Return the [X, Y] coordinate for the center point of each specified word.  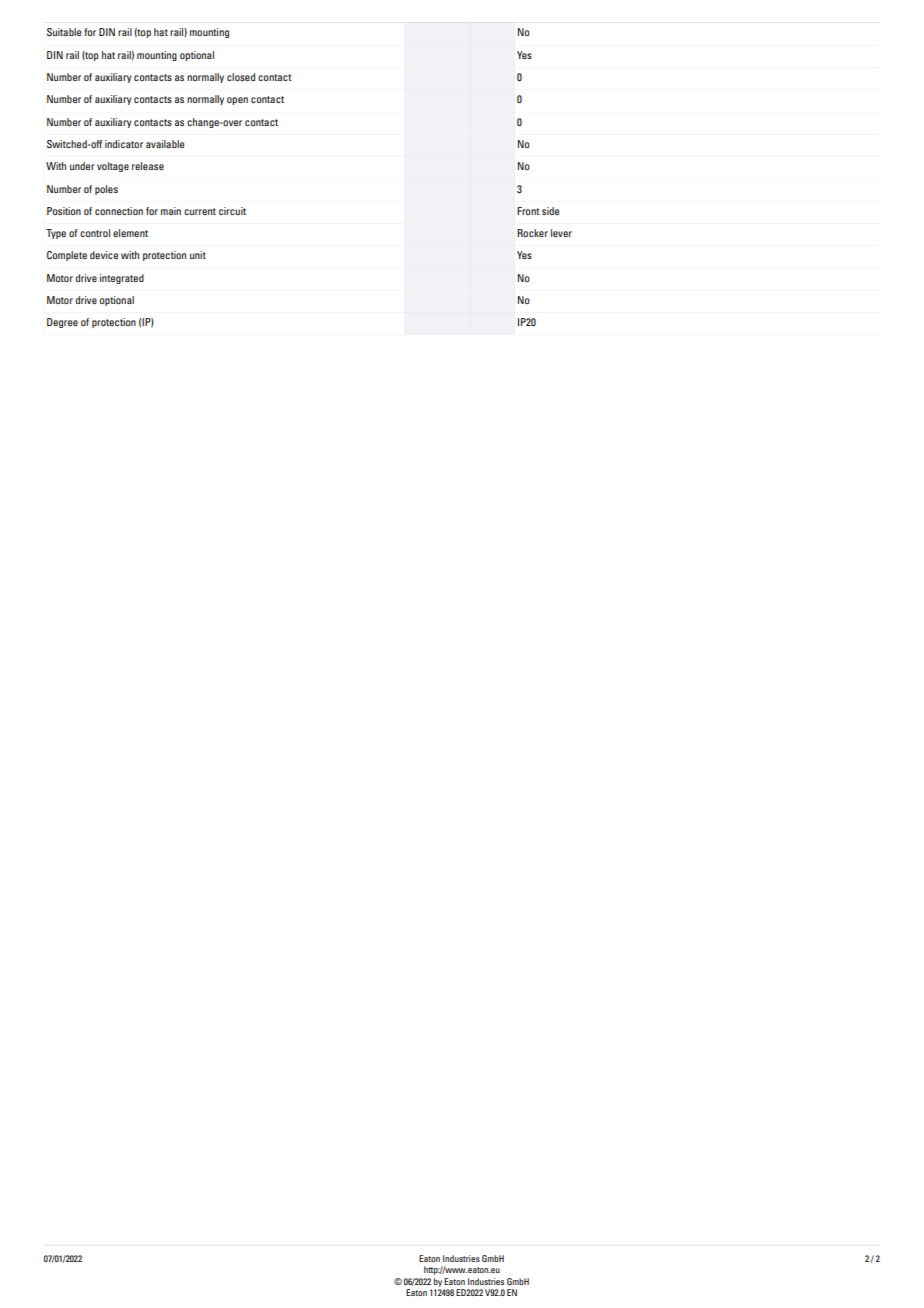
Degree [62, 323]
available [165, 144]
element [130, 233]
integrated [122, 279]
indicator [124, 144]
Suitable [64, 32]
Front [528, 211]
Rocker [532, 233]
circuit [232, 211]
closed [241, 77]
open [237, 101]
